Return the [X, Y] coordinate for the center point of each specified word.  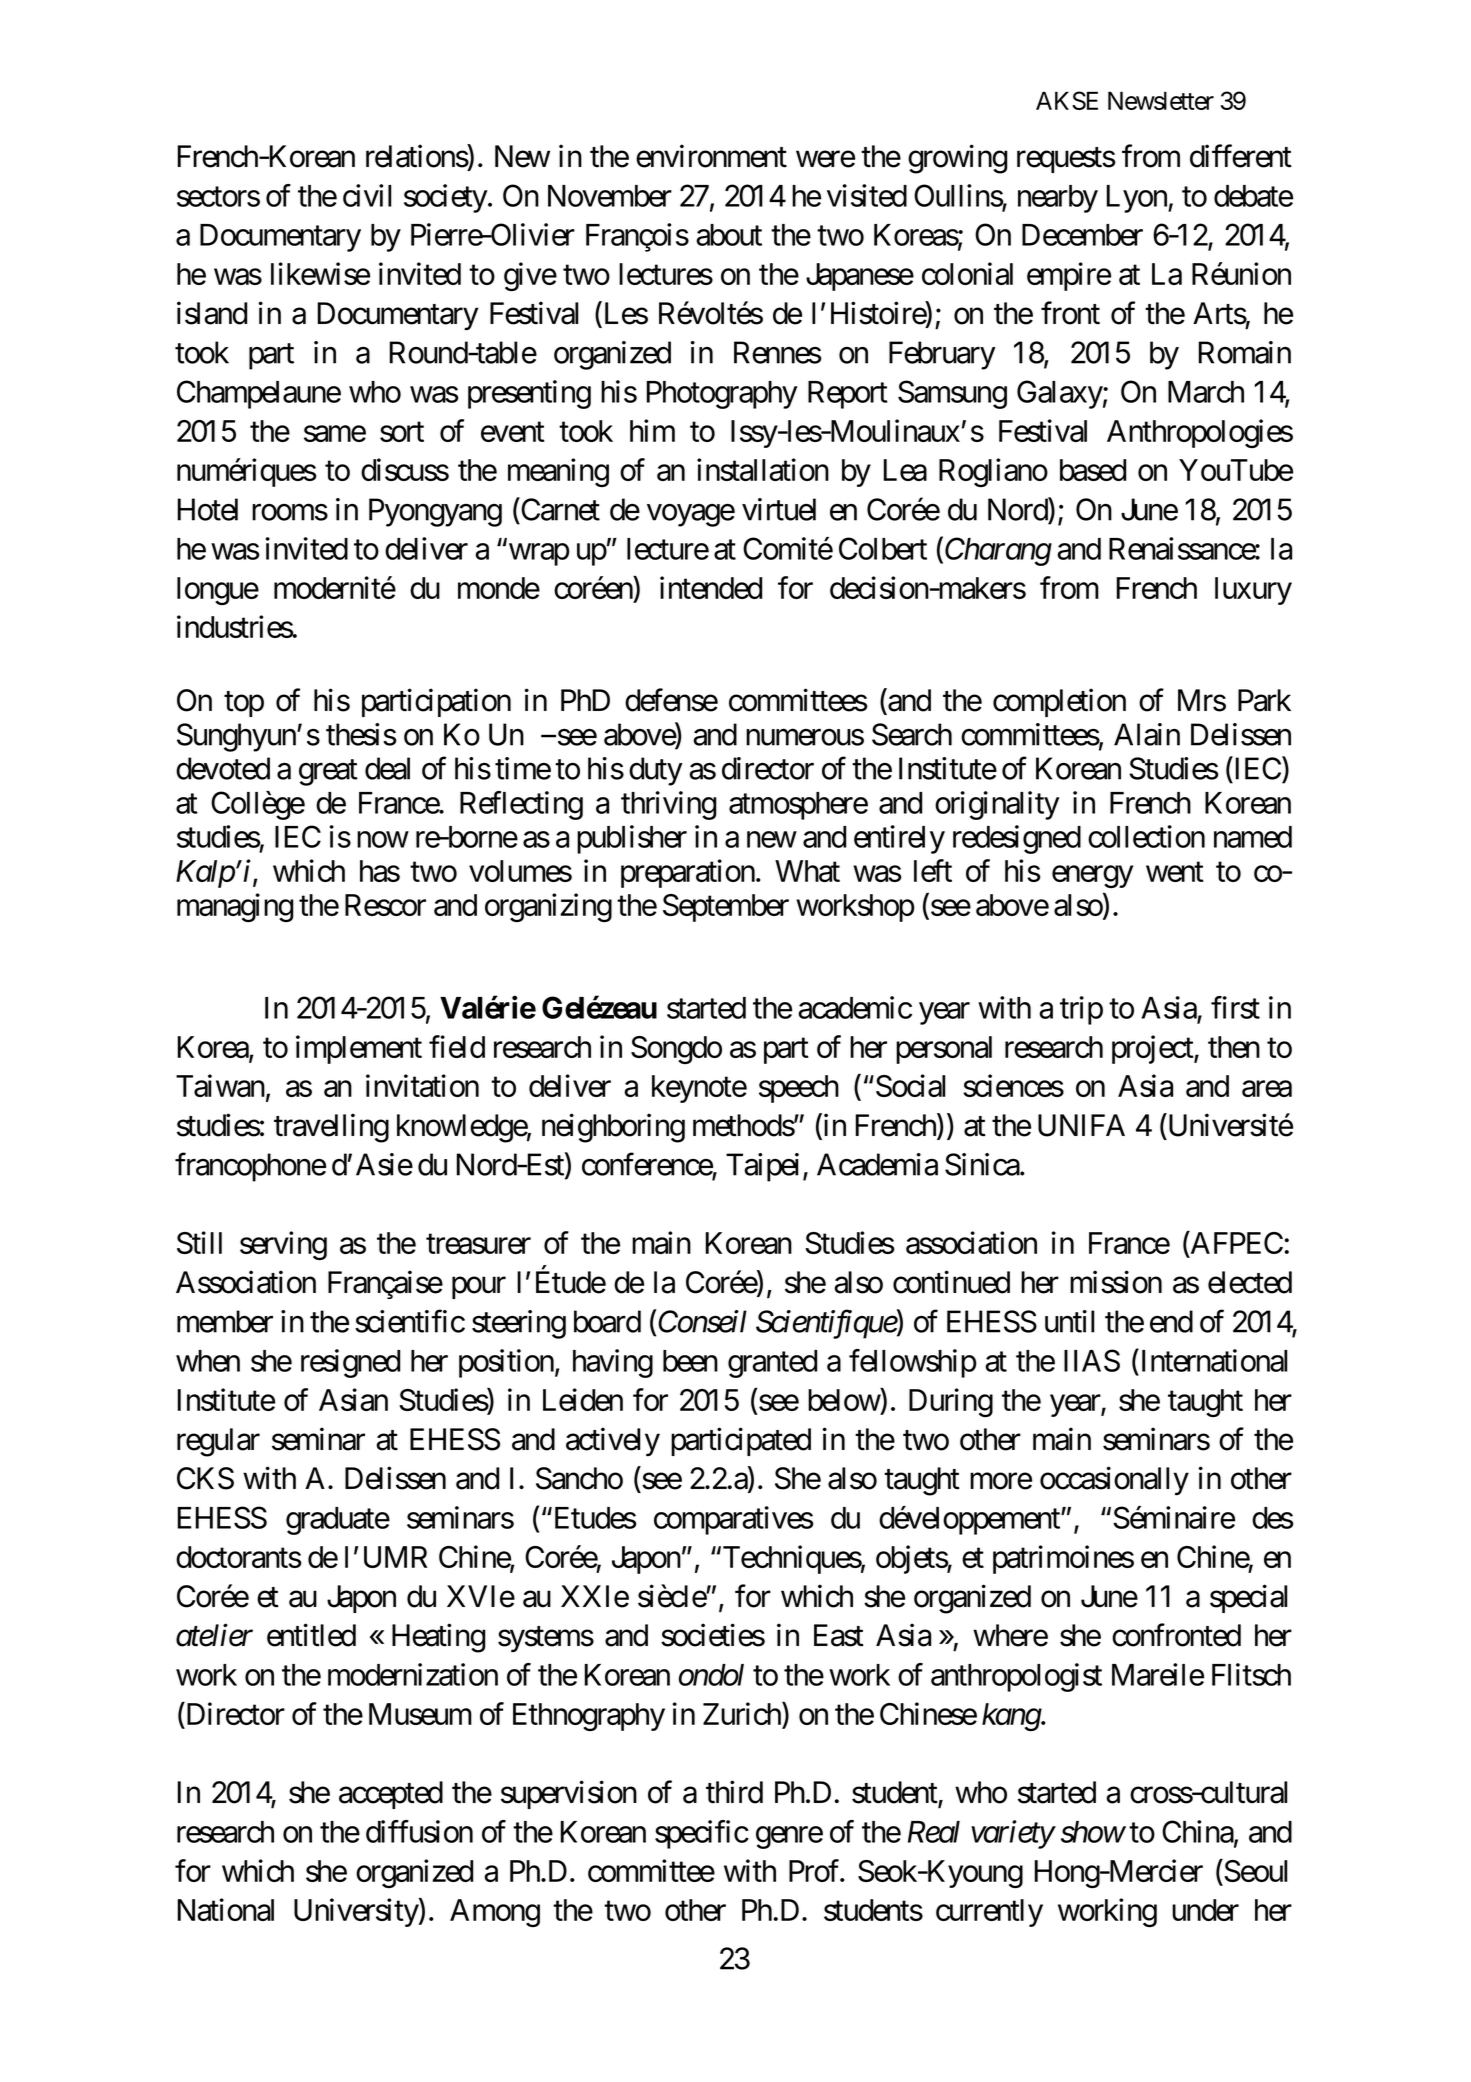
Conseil [702, 1321]
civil [367, 195]
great [328, 773]
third [734, 1792]
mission [1116, 1282]
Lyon [1138, 199]
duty [656, 771]
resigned [350, 1363]
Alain [1147, 734]
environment [711, 156]
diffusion [419, 1831]
